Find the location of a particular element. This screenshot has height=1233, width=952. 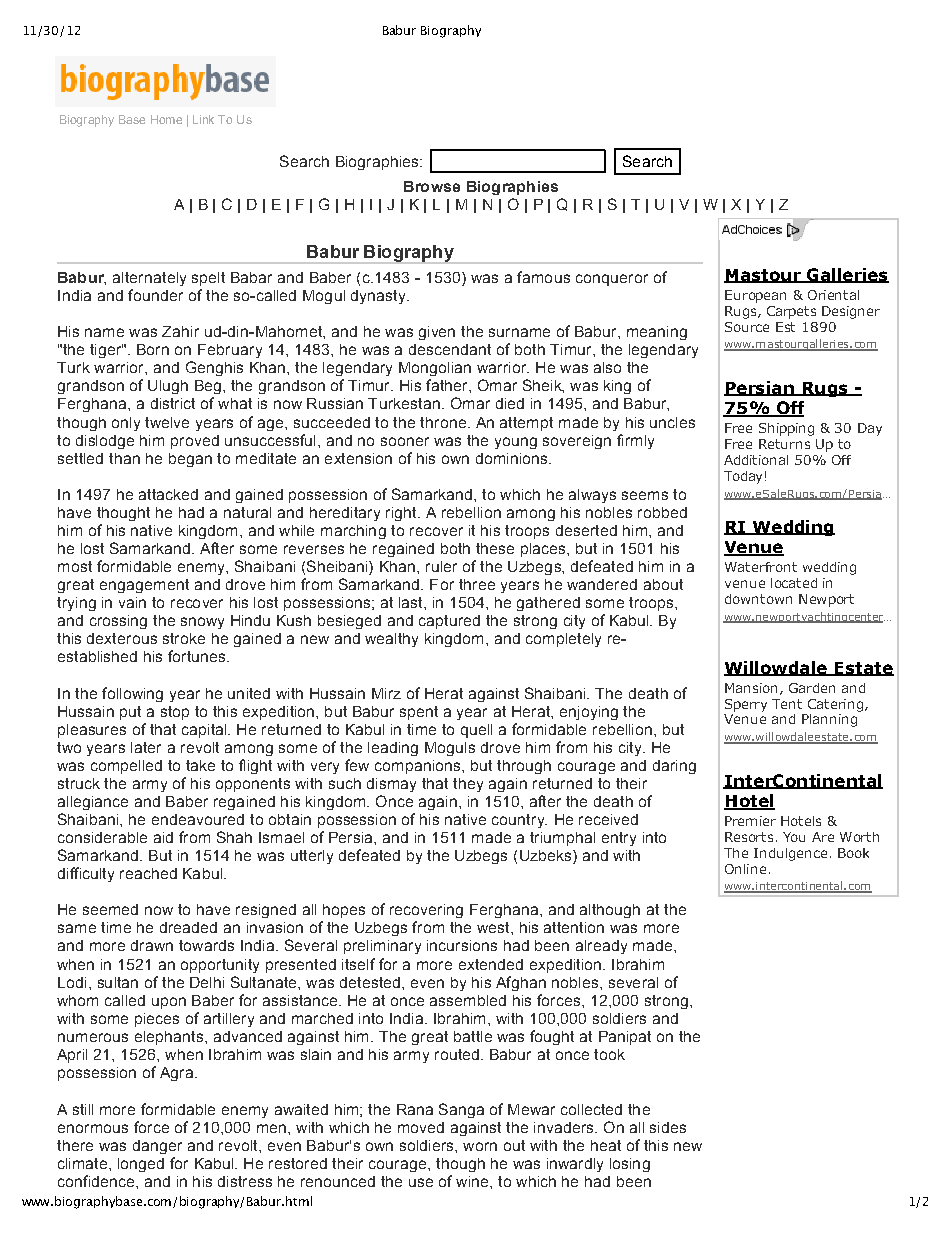

district is located at coordinates (173, 403).
